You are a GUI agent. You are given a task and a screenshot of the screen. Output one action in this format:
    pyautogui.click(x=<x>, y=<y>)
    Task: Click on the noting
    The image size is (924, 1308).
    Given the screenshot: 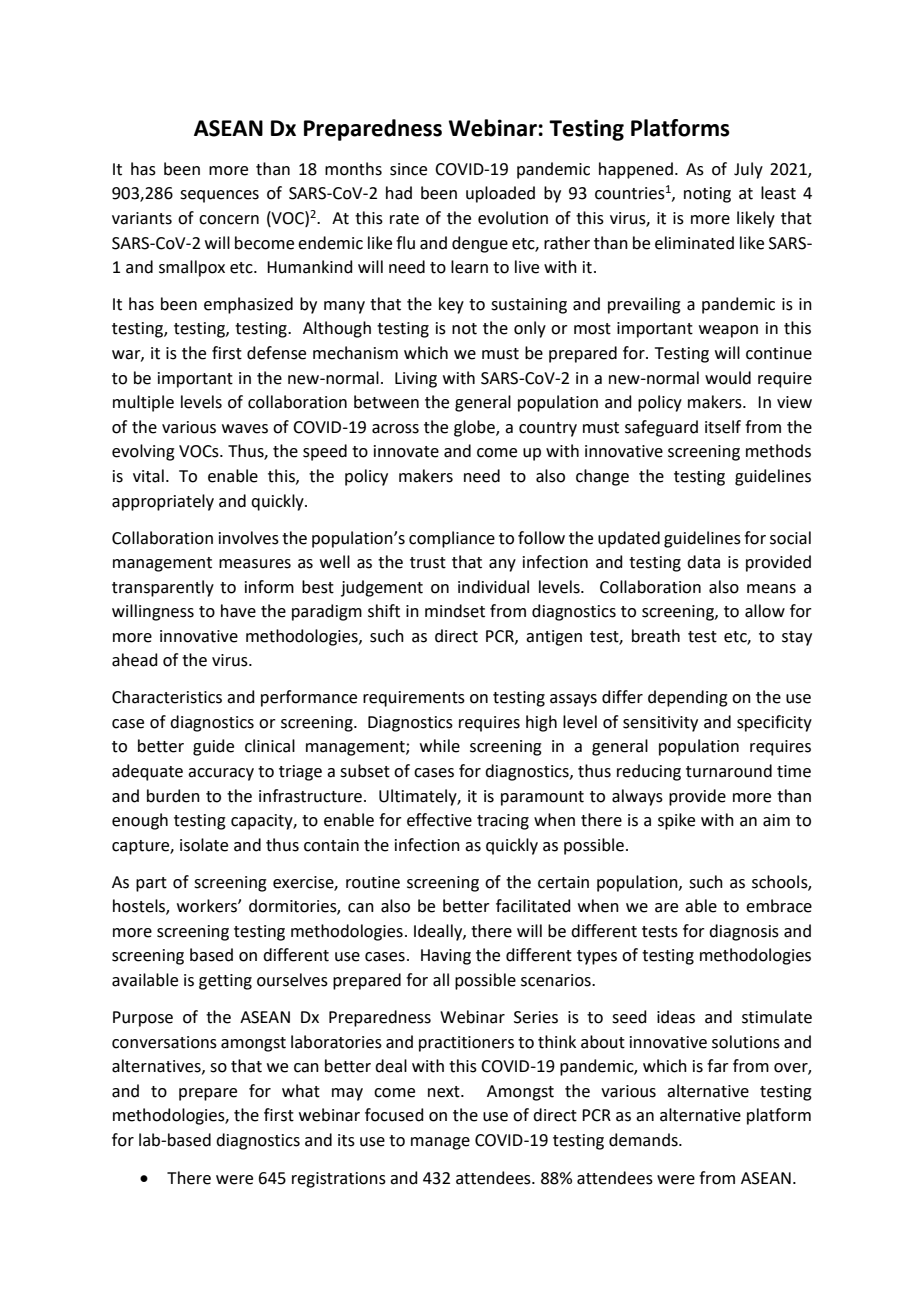 What is the action you would take?
    pyautogui.click(x=707, y=195)
